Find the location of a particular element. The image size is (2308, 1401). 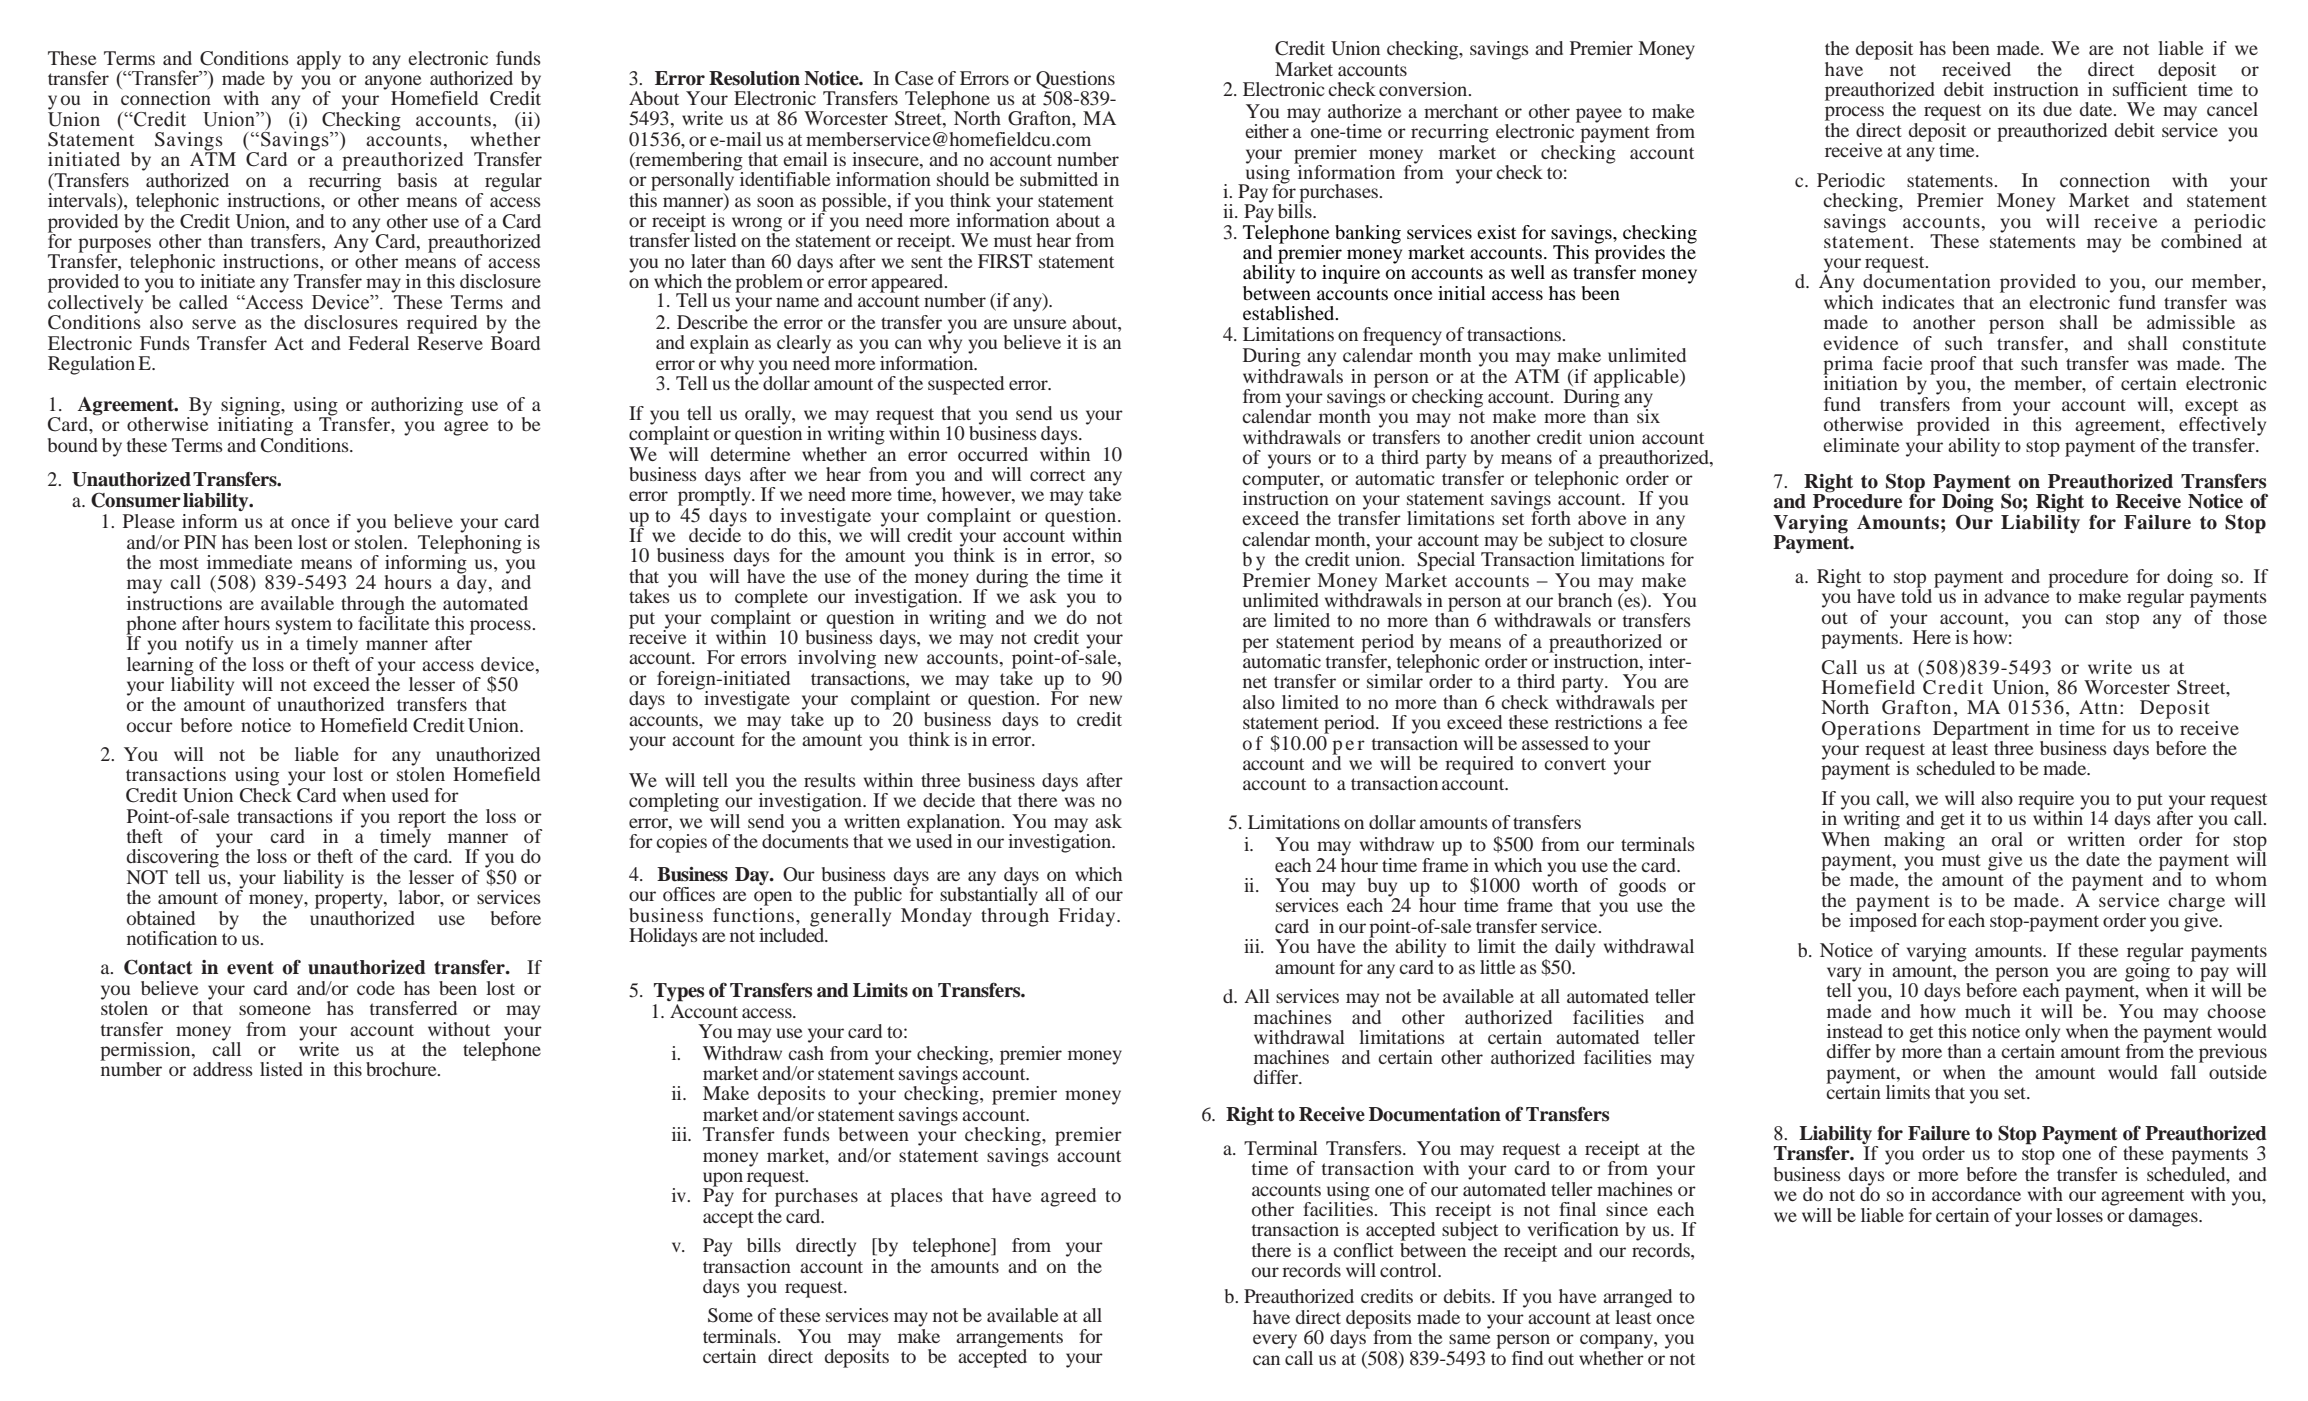

property is located at coordinates (350, 900).
